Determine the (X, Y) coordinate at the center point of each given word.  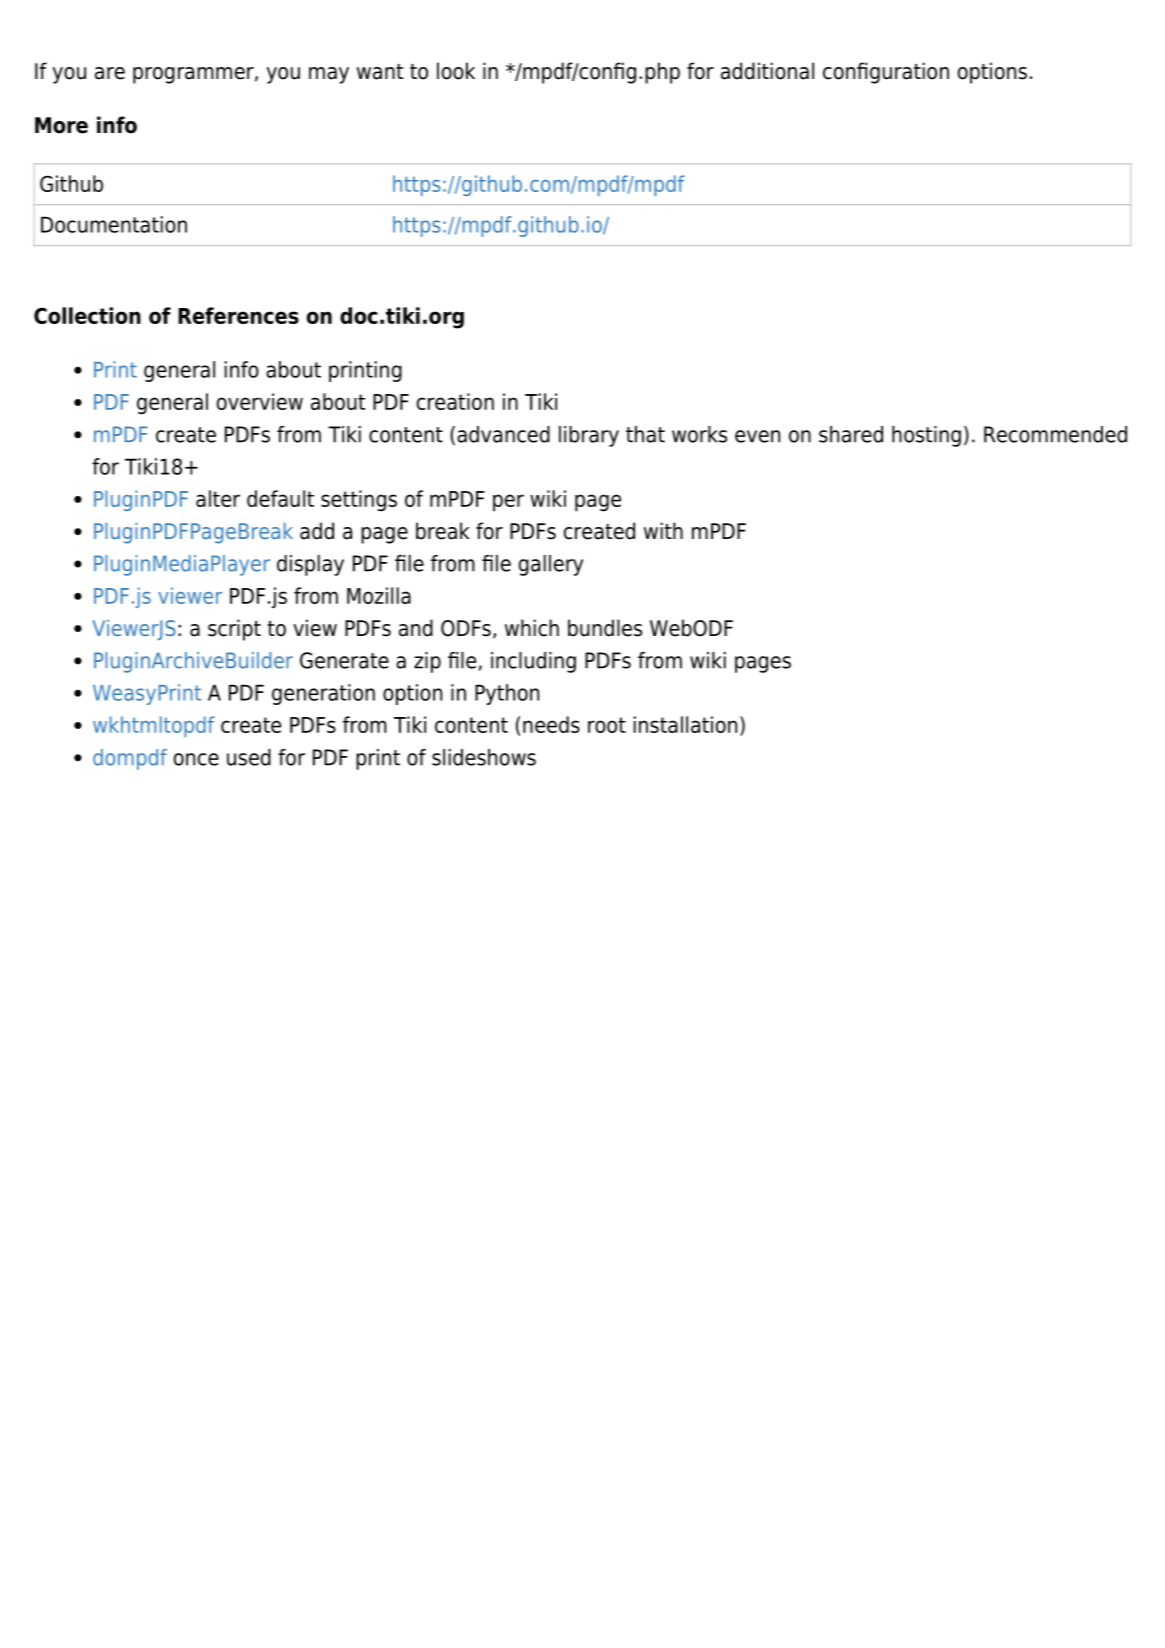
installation (685, 724)
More (61, 125)
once (196, 759)
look (456, 71)
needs (551, 724)
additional (767, 71)
